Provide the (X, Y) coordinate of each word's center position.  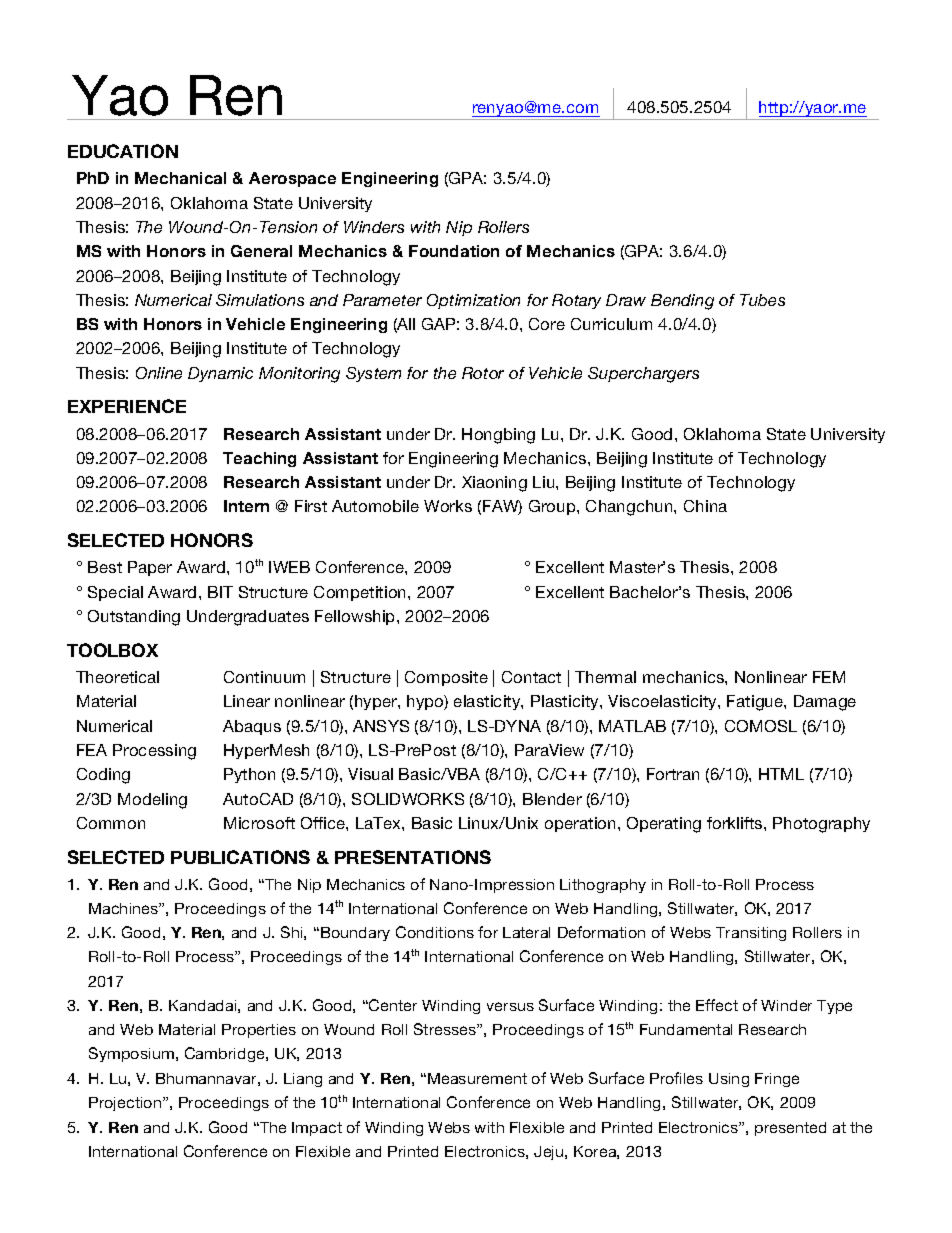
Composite (446, 678)
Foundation (454, 251)
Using (729, 1080)
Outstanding (134, 618)
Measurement (477, 1078)
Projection (126, 1104)
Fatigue (756, 703)
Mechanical (180, 178)
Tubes (762, 300)
